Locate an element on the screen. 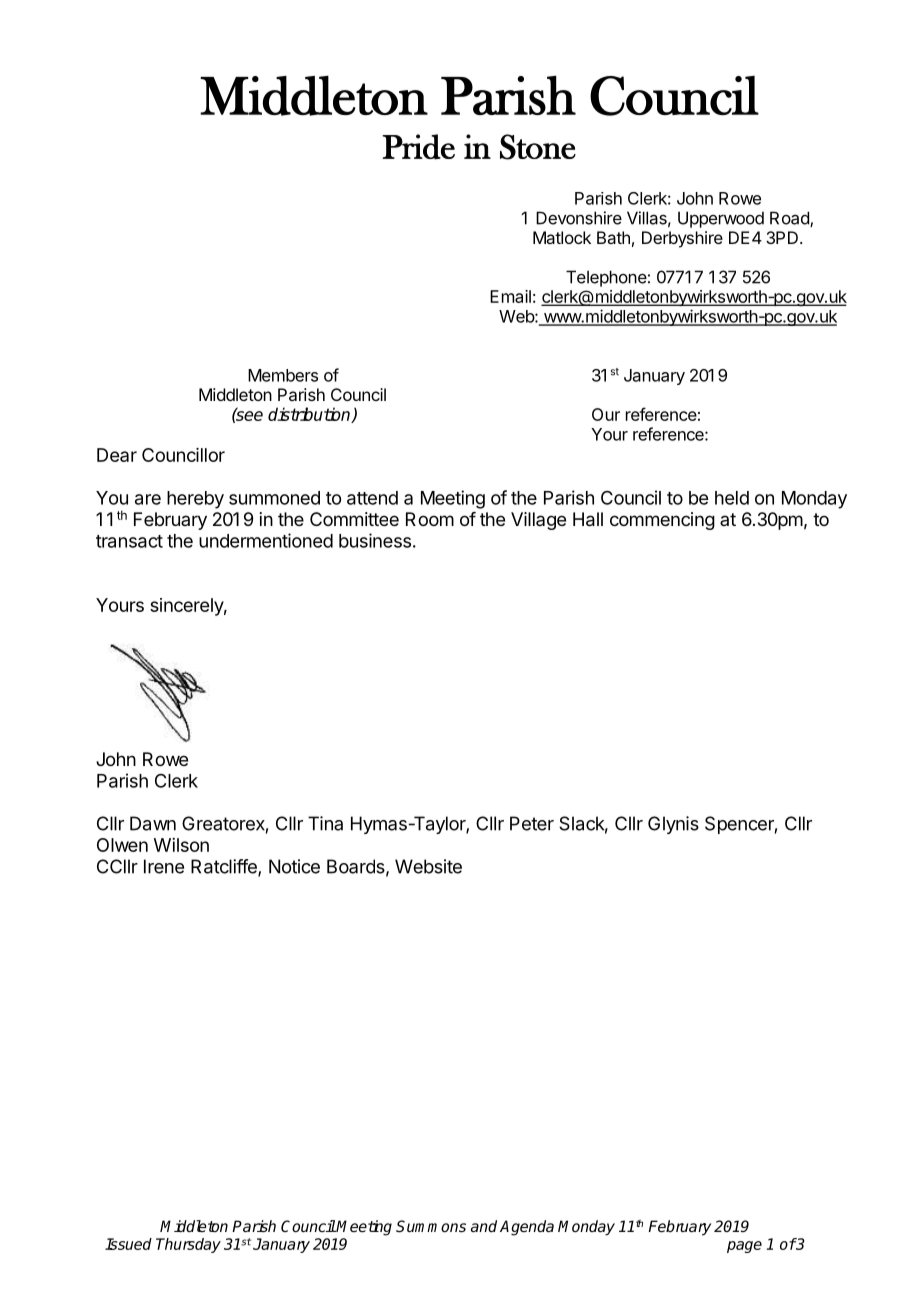 This screenshot has height=1308, width=924. Stone is located at coordinates (538, 147).
